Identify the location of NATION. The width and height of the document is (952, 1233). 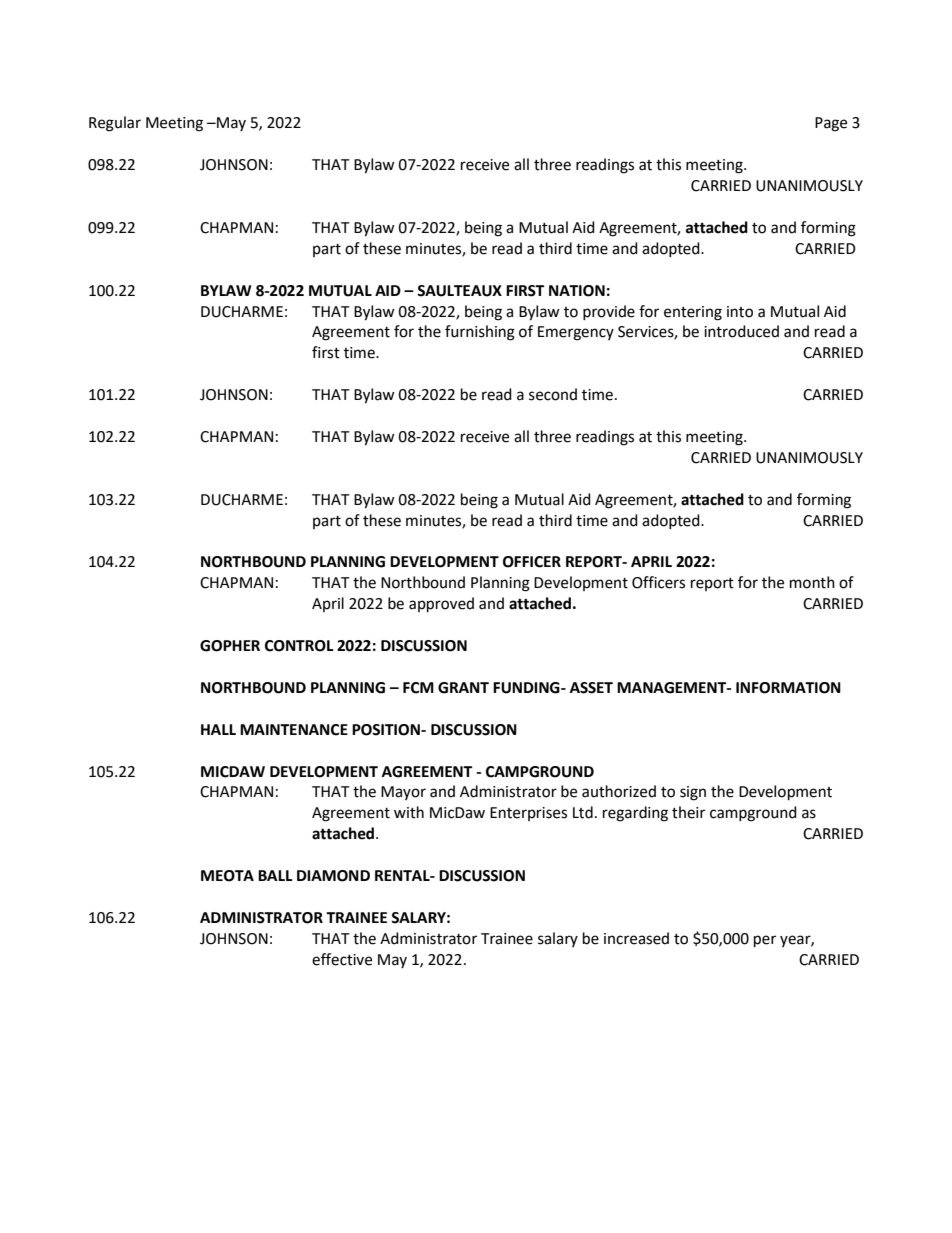
(577, 291).
